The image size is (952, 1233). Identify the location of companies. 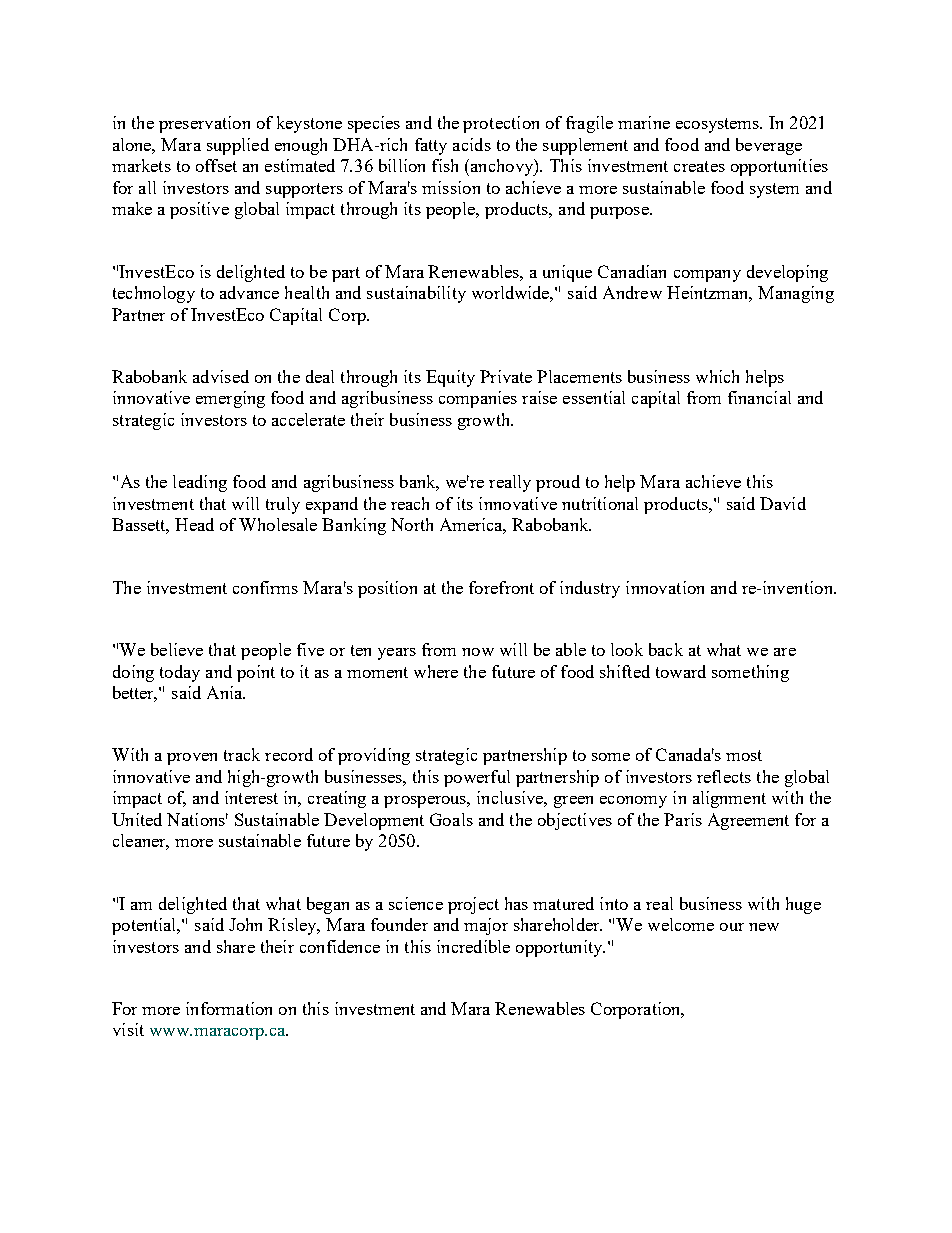
(478, 399).
